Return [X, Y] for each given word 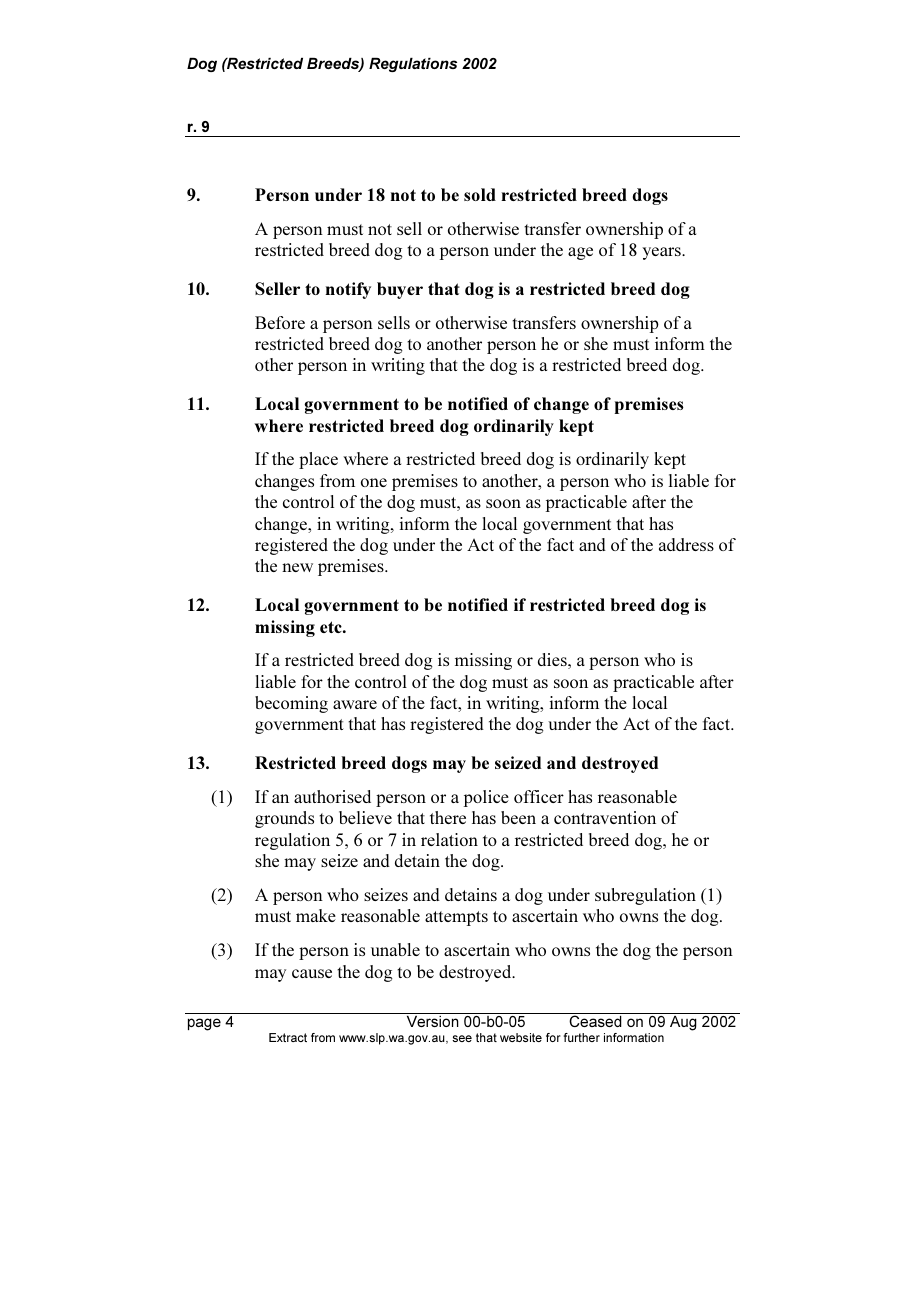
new [297, 567]
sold [480, 194]
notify [348, 290]
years [662, 253]
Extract [288, 1037]
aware [355, 704]
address [686, 544]
